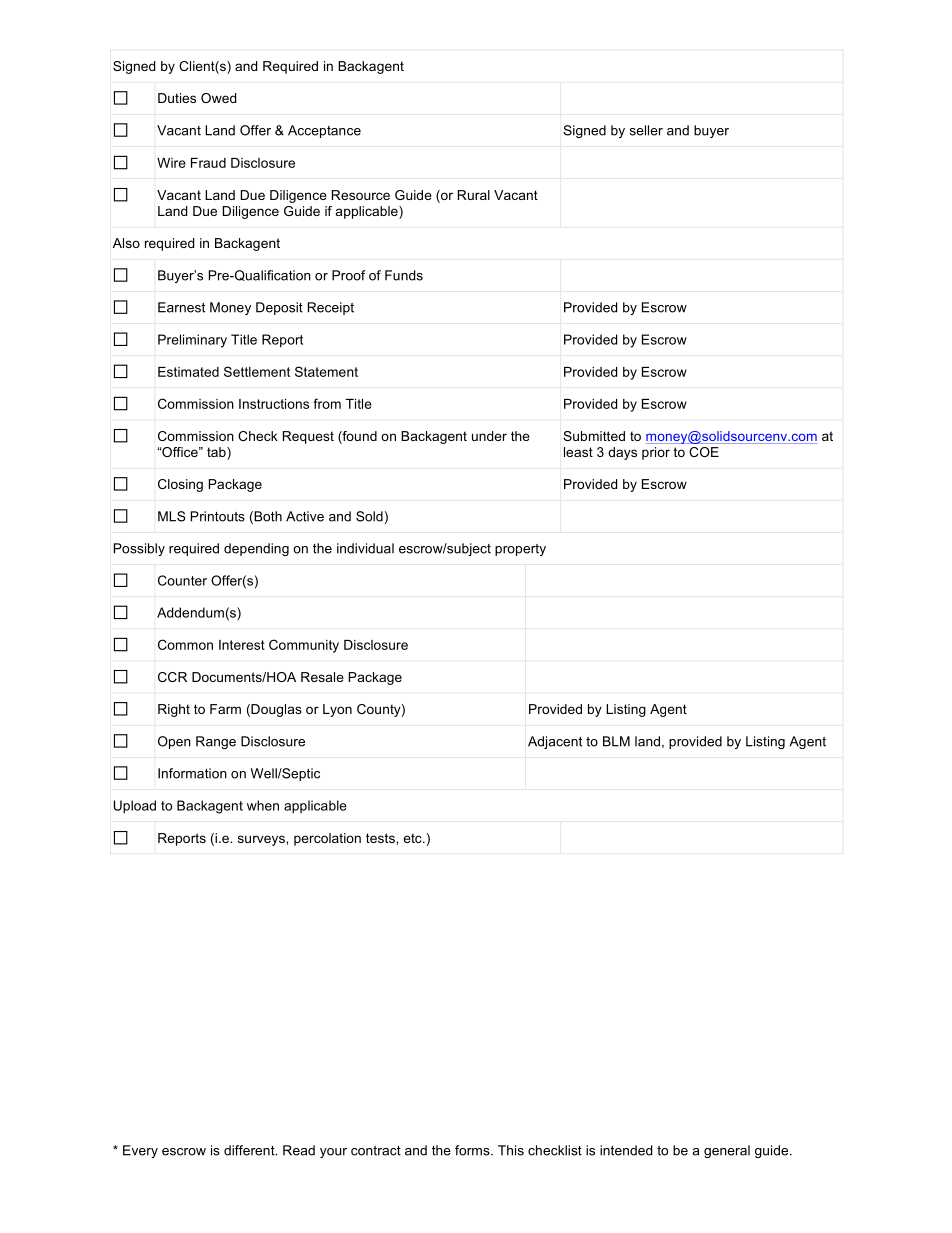  What do you see at coordinates (250, 1150) in the image?
I see `different` at bounding box center [250, 1150].
